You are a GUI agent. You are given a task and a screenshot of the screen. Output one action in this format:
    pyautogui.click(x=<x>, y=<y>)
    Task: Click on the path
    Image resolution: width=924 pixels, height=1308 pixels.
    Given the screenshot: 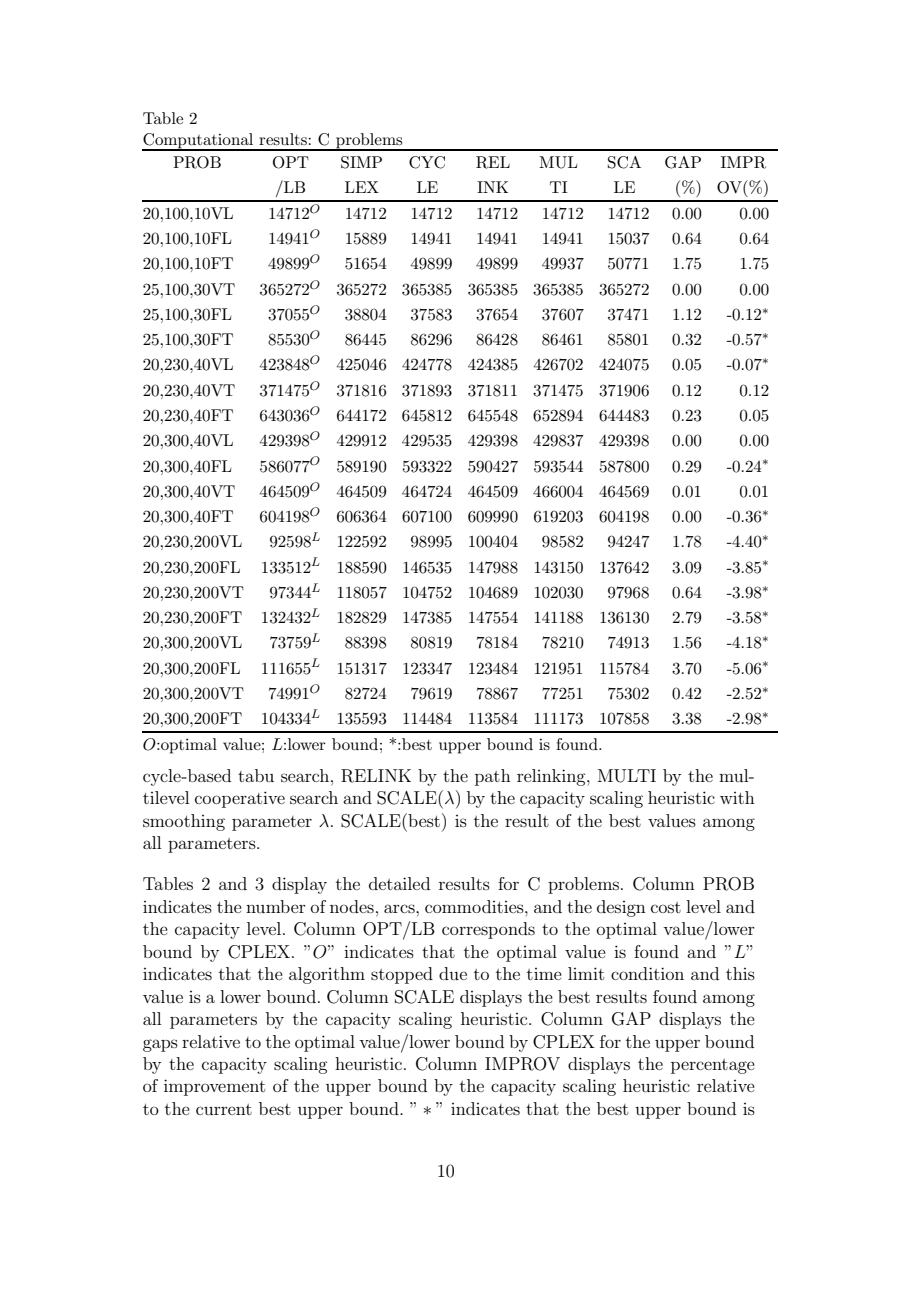 What is the action you would take?
    pyautogui.click(x=493, y=777)
